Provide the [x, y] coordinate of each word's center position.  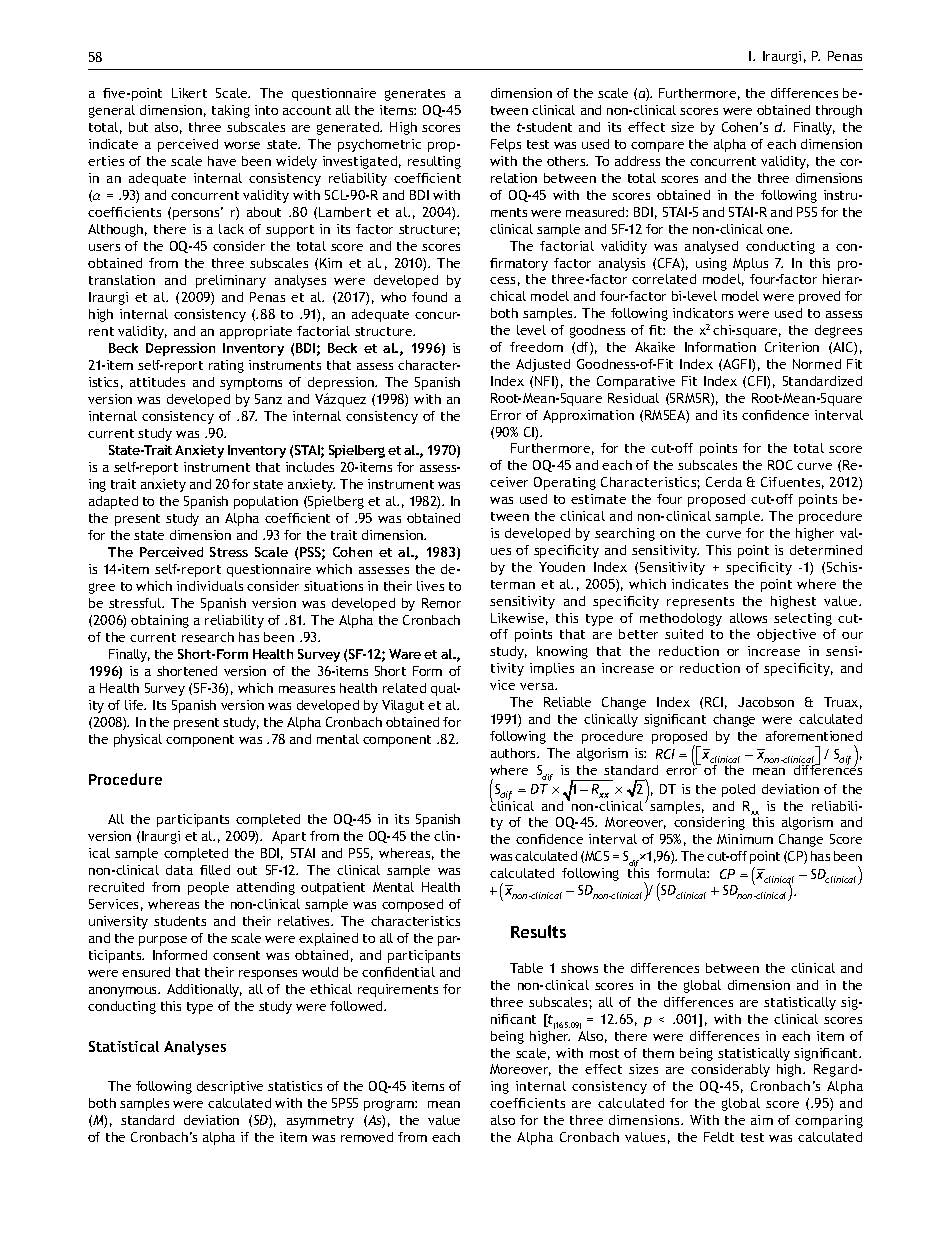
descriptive [230, 1087]
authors [515, 753]
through [839, 111]
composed [412, 905]
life [135, 705]
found [429, 297]
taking [231, 111]
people [208, 888]
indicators [703, 313]
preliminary [231, 281]
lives [430, 586]
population [266, 502]
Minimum [745, 839]
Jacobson [766, 702]
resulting [434, 162]
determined [826, 550]
